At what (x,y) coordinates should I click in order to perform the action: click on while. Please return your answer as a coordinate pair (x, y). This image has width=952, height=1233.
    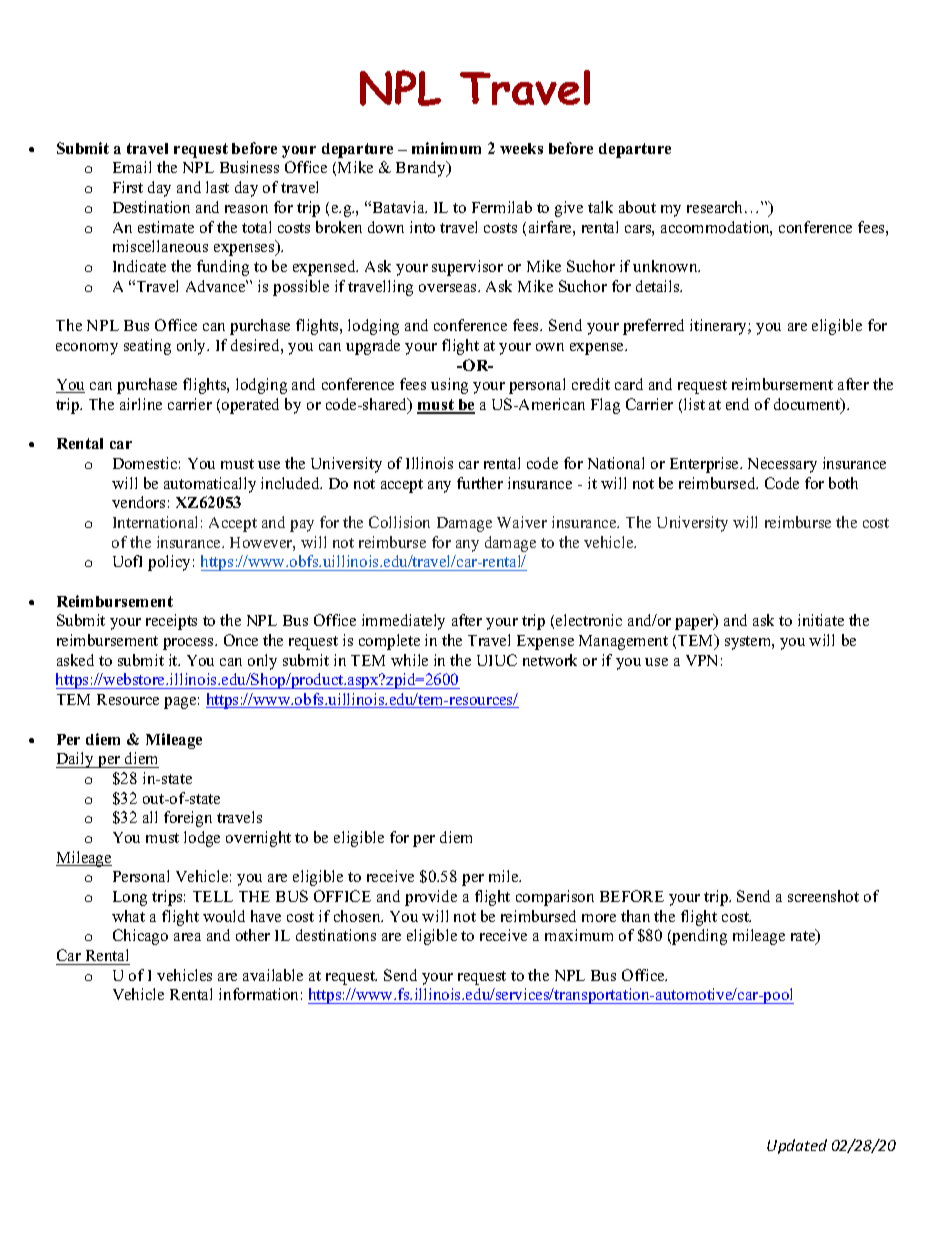
    Looking at the image, I should click on (409, 660).
